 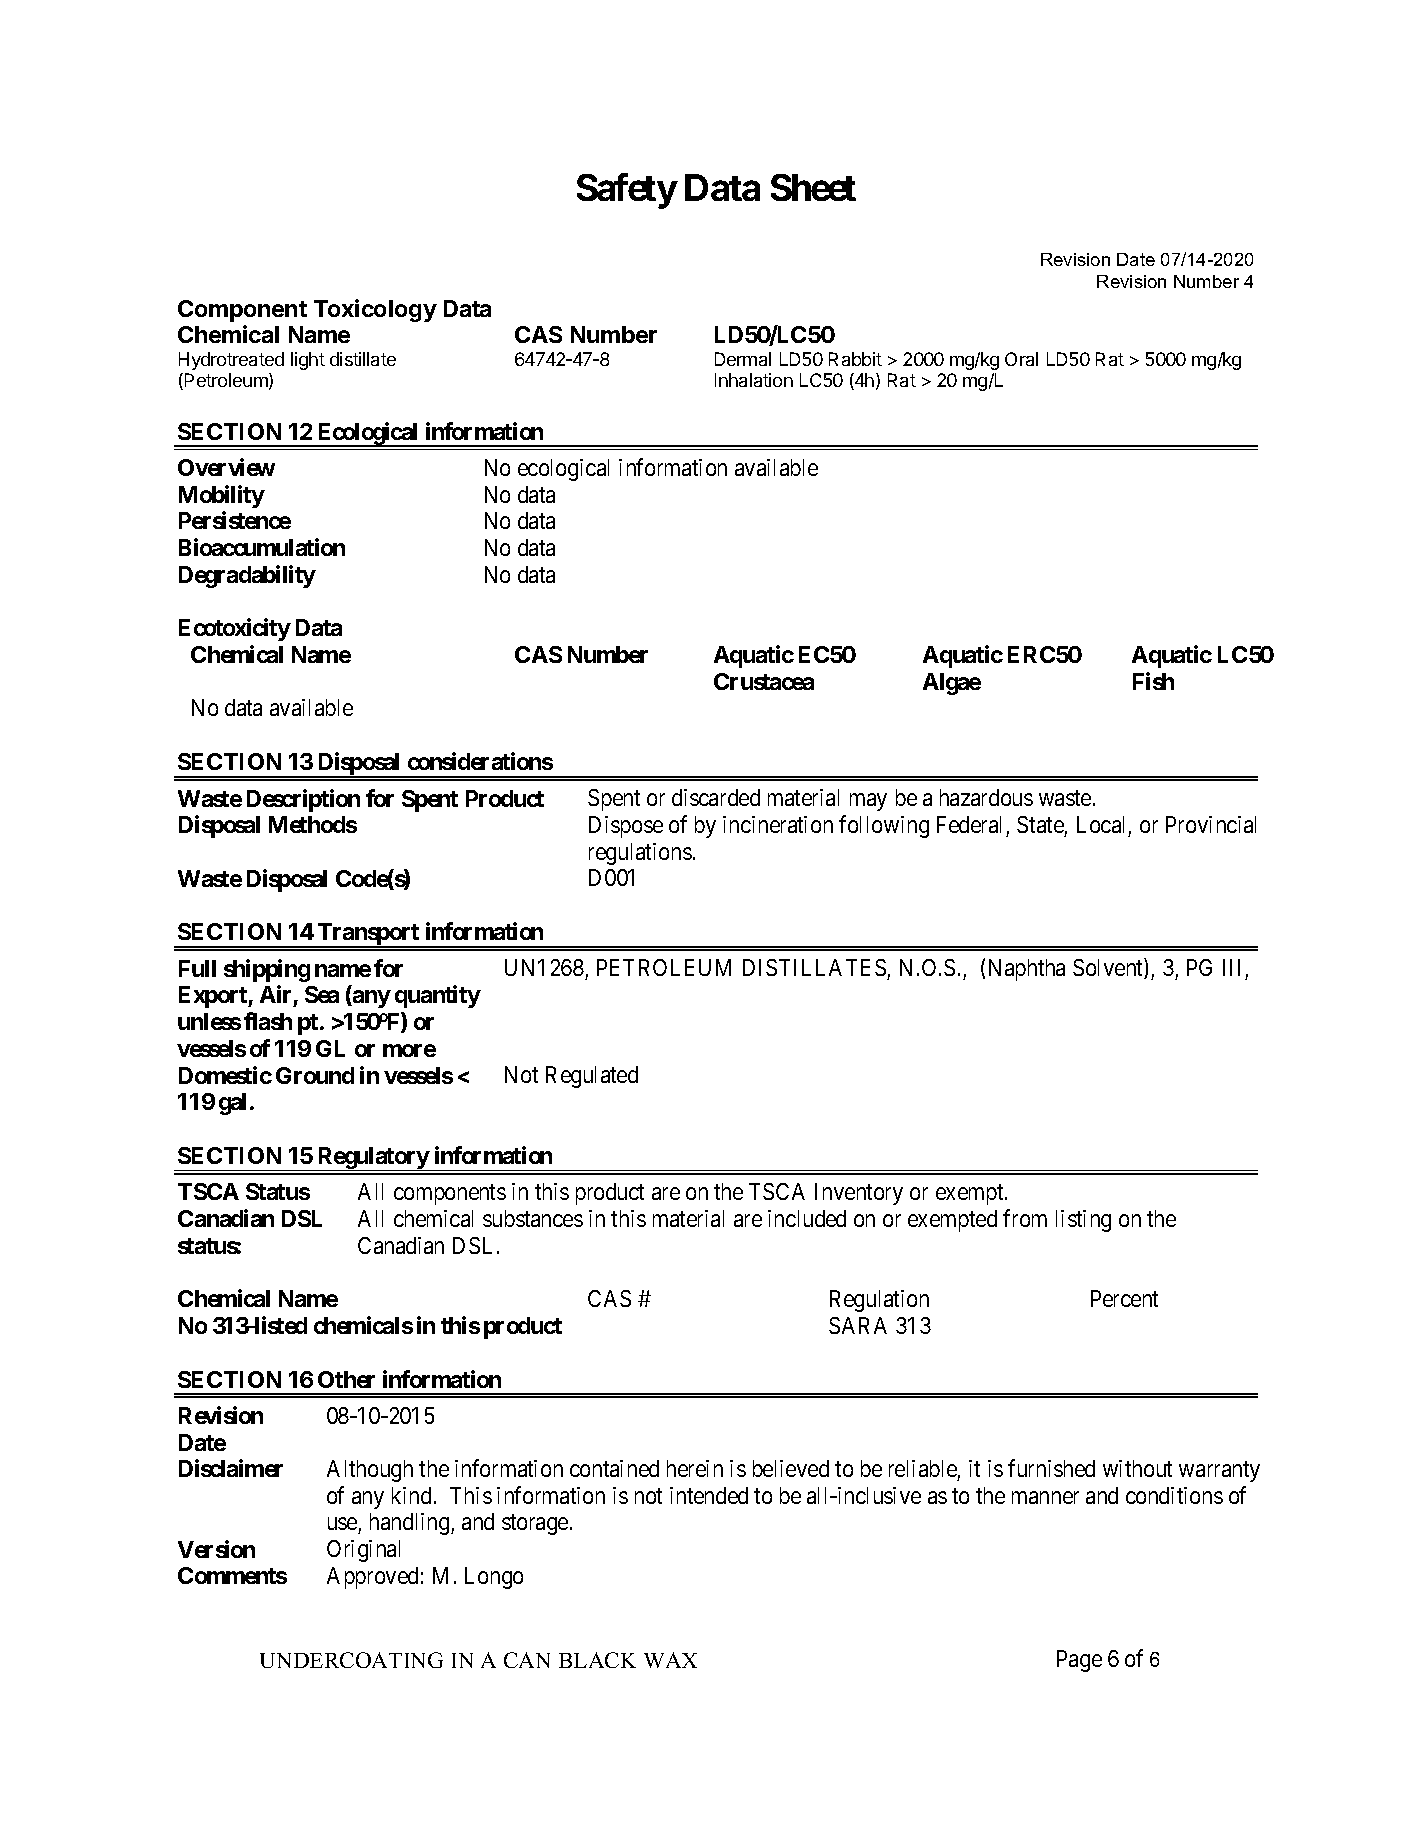 What do you see at coordinates (778, 824) in the screenshot?
I see `incineration` at bounding box center [778, 824].
